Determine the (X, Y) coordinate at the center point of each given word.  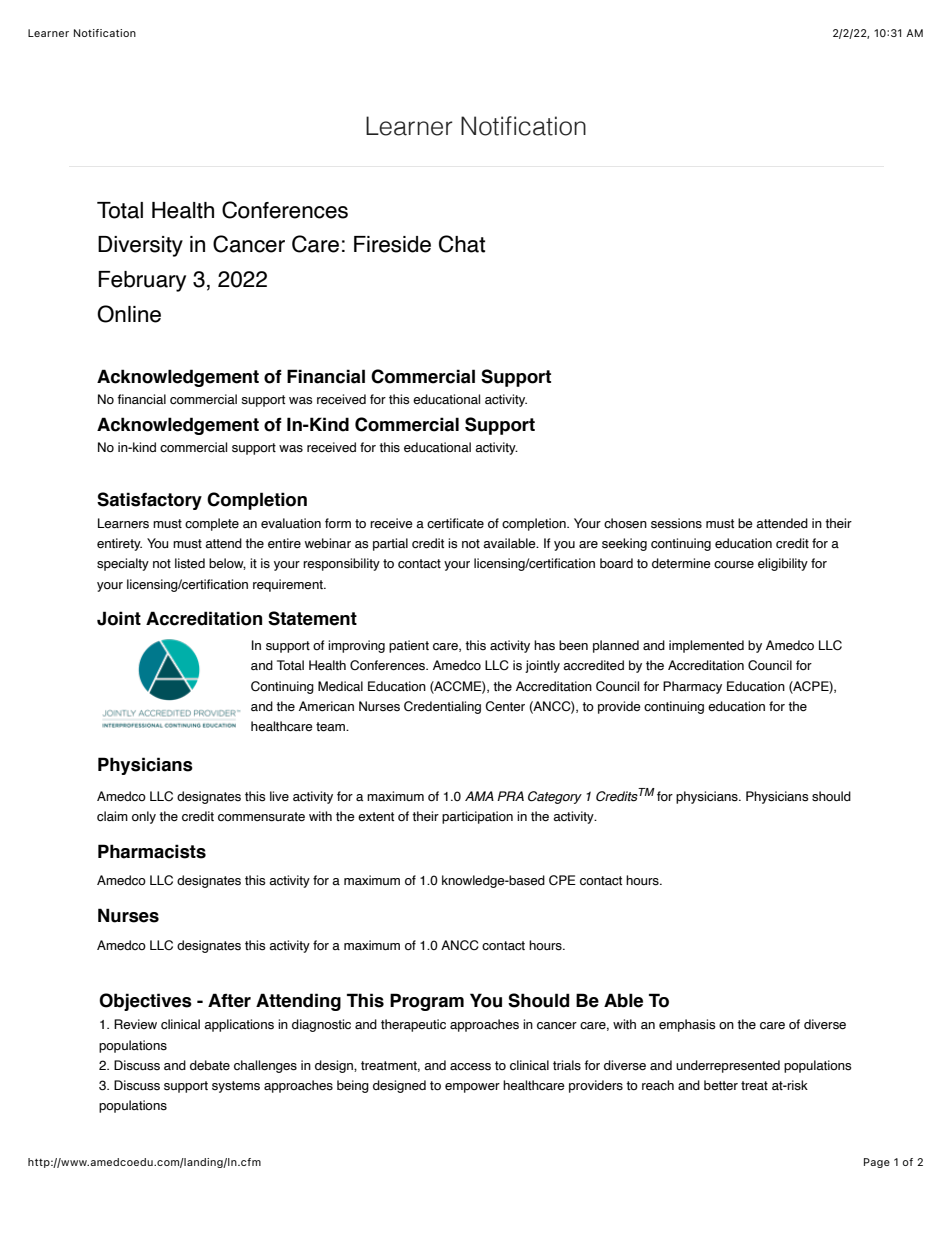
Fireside (392, 244)
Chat (462, 244)
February (142, 281)
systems (236, 1087)
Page (877, 1163)
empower (472, 1088)
